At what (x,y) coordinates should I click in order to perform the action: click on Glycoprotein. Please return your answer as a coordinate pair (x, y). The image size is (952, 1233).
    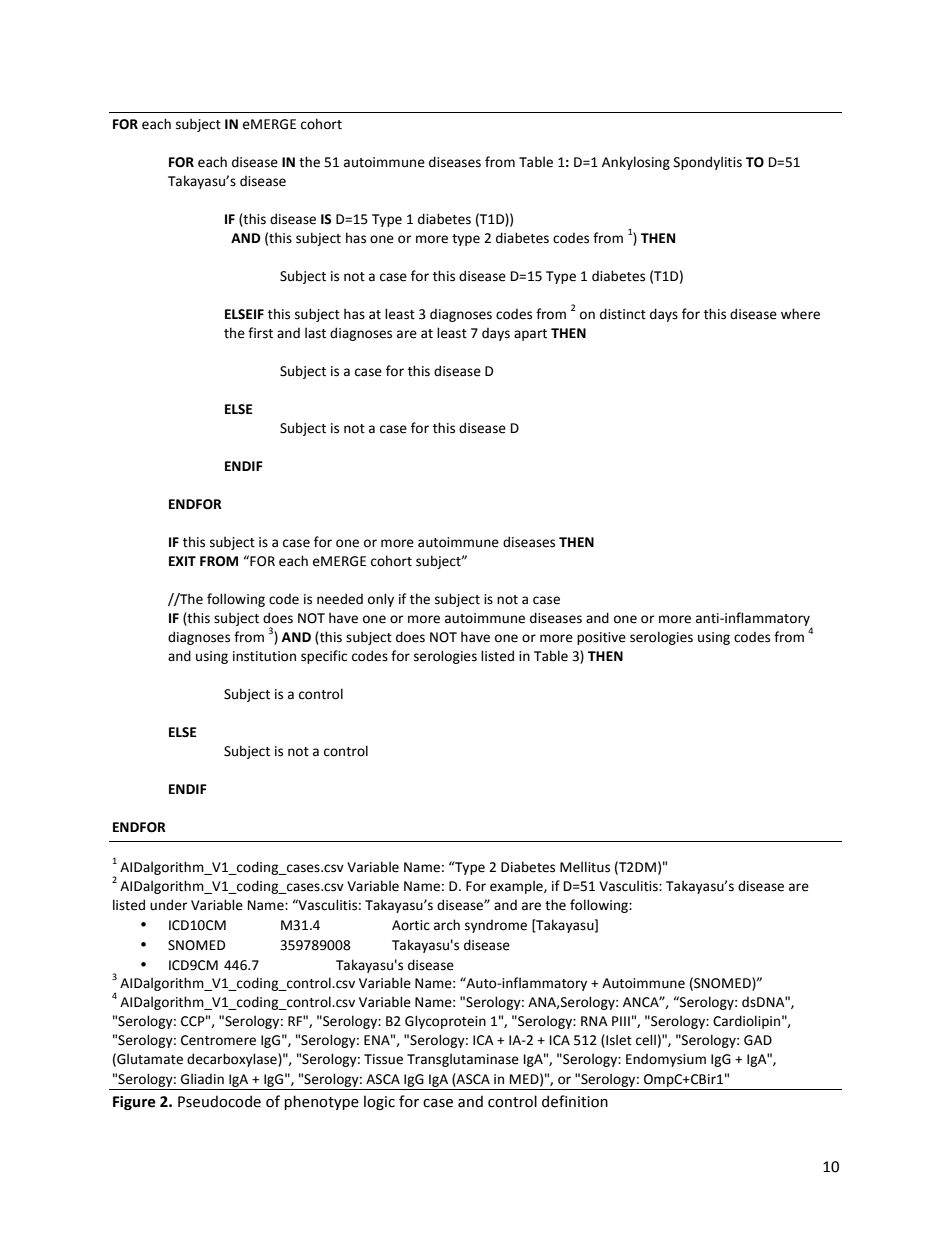
    Looking at the image, I should click on (445, 1022).
